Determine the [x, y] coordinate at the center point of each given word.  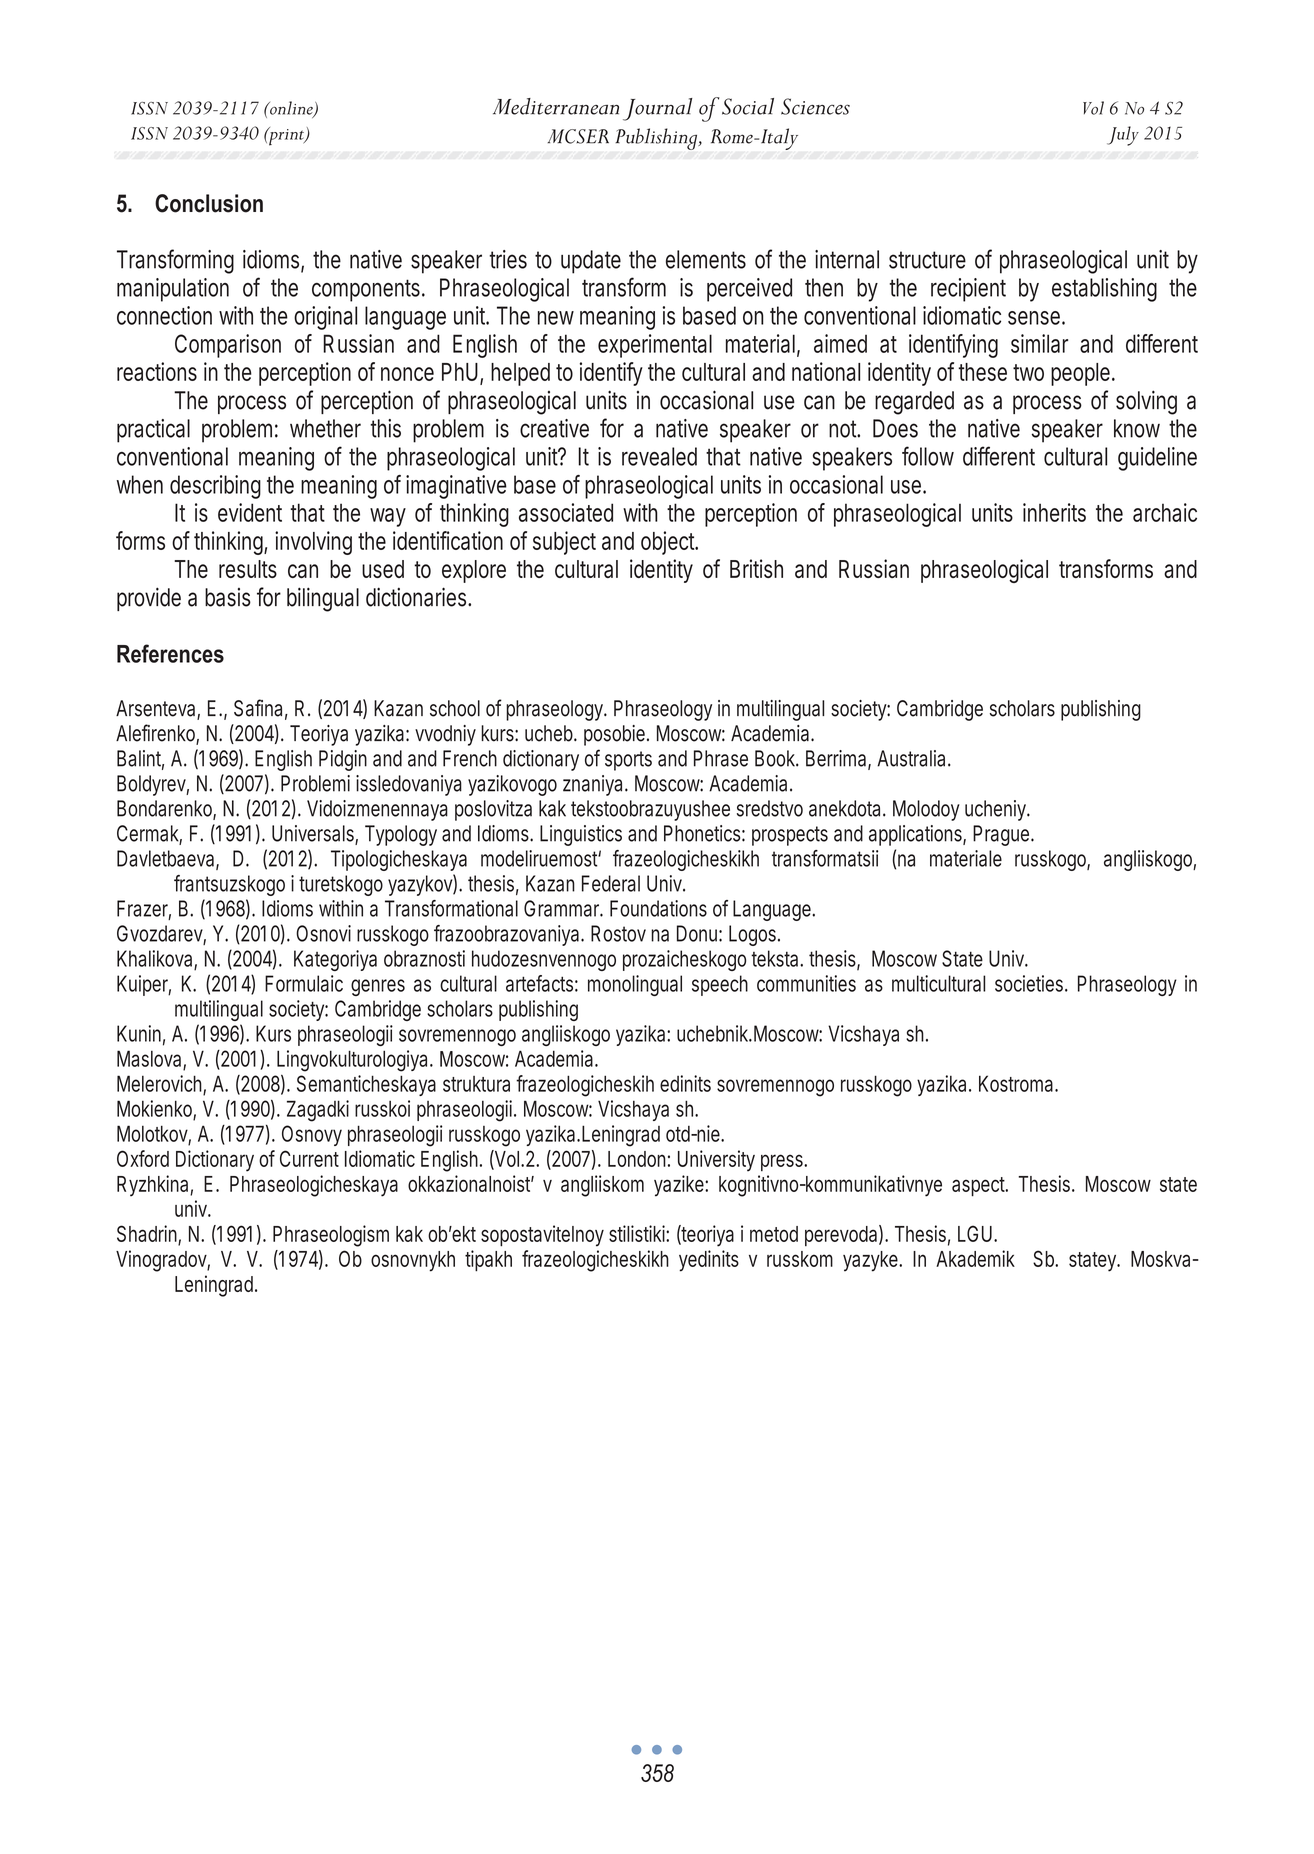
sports [628, 761]
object [669, 543]
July [1123, 136]
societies [1029, 983]
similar [1039, 343]
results [248, 569]
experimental [655, 346]
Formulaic [304, 983]
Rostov [618, 933]
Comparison [228, 346]
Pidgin [343, 760]
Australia [911, 758]
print [286, 136]
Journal [658, 109]
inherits [1054, 512]
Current [309, 1158]
